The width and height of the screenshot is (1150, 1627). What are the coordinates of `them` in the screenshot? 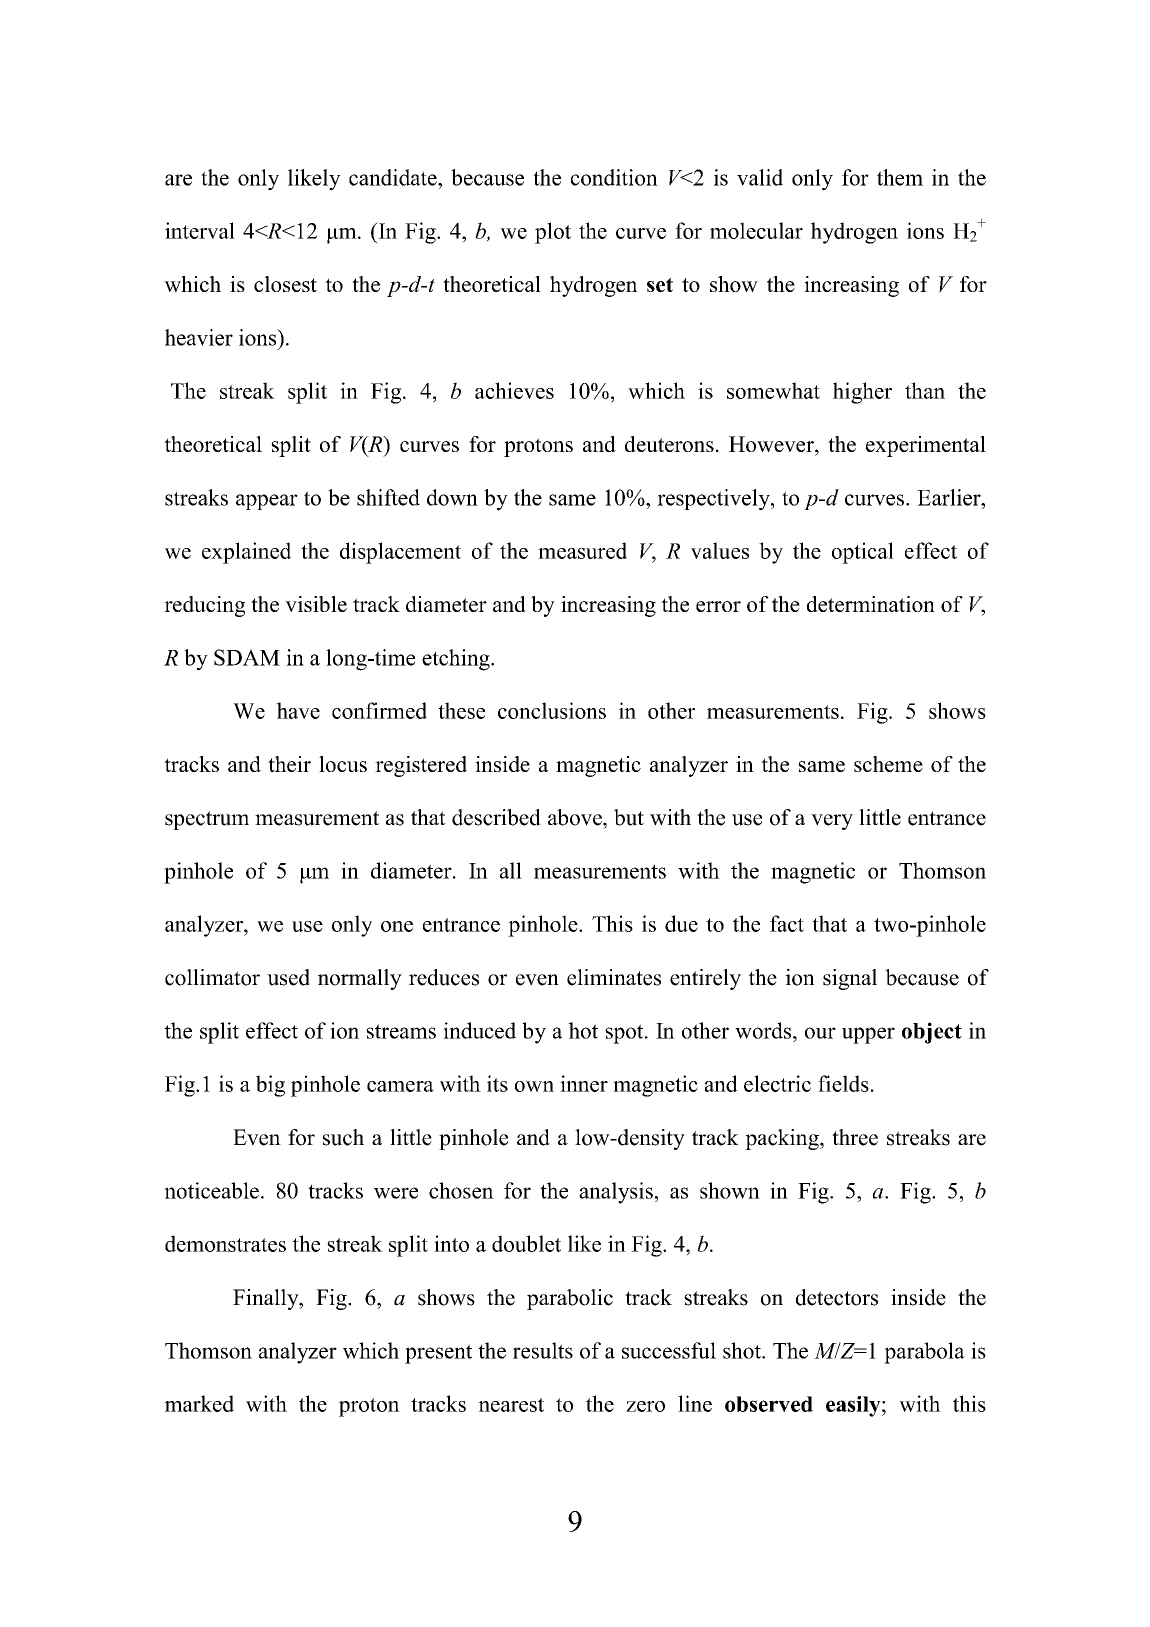 It's located at (900, 177).
